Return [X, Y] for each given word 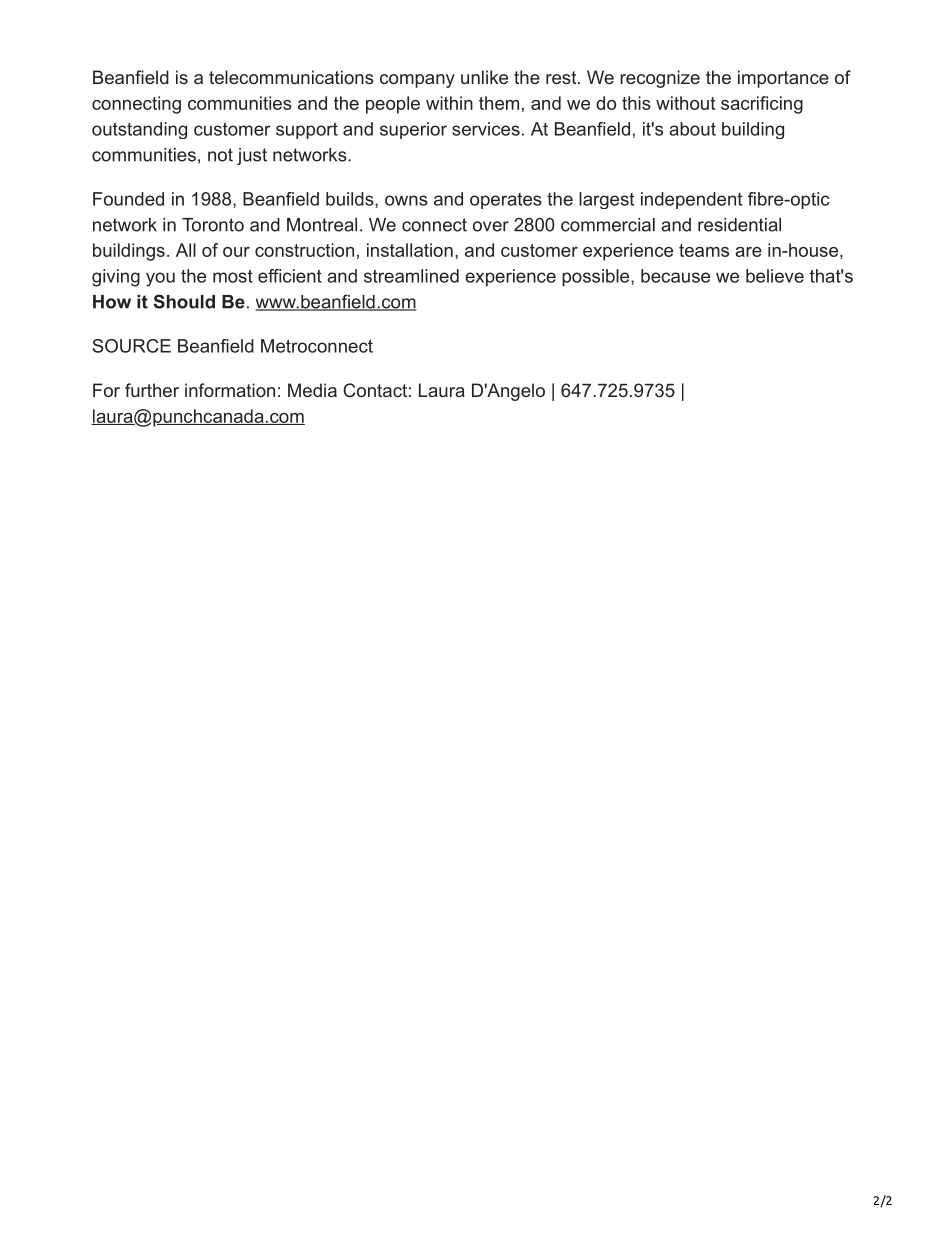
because [675, 276]
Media [312, 390]
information [230, 390]
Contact [375, 390]
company [417, 81]
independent [691, 200]
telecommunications [291, 77]
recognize [660, 79]
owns [406, 200]
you [160, 279]
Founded [128, 199]
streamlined [411, 276]
